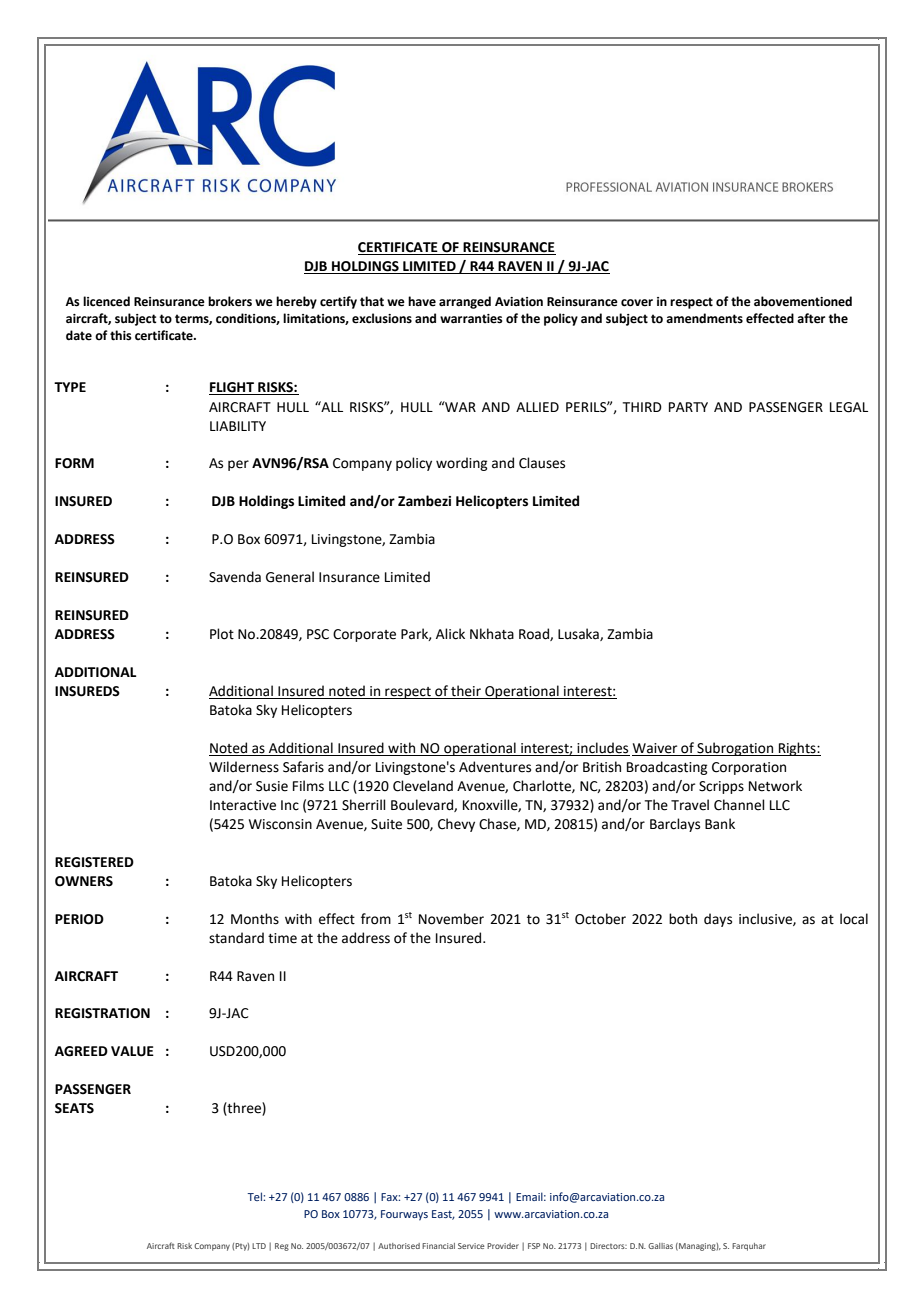 This screenshot has height=1308, width=924. Describe the element at coordinates (718, 920) in the screenshot. I see `days` at that location.
